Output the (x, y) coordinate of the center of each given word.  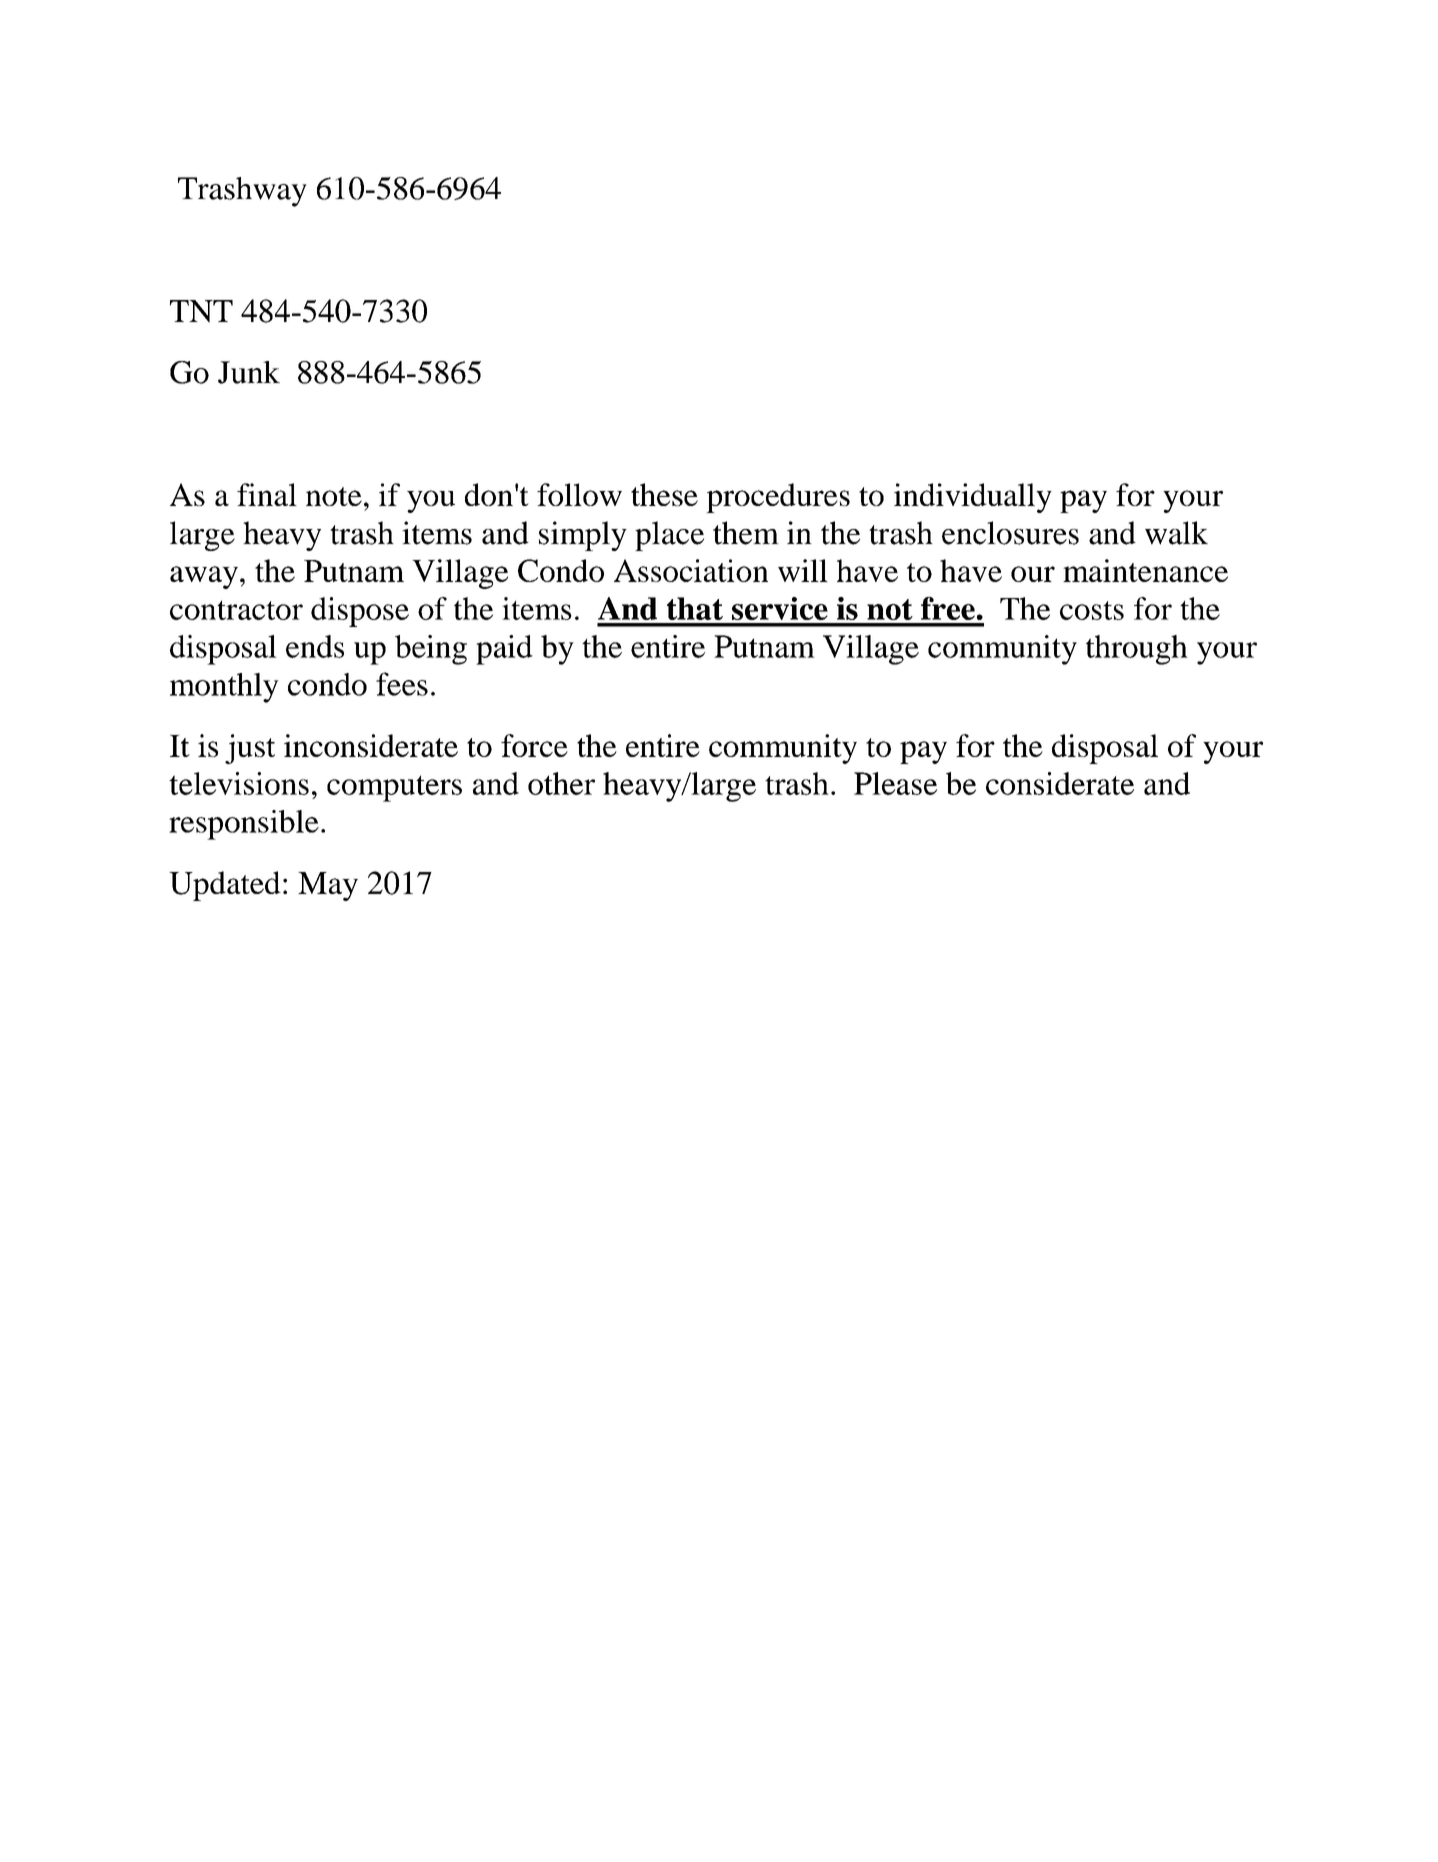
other (561, 783)
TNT (201, 311)
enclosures (1010, 533)
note (334, 496)
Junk (249, 372)
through (1137, 650)
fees (402, 684)
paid (504, 650)
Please (895, 783)
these (664, 494)
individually (973, 498)
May (328, 886)
